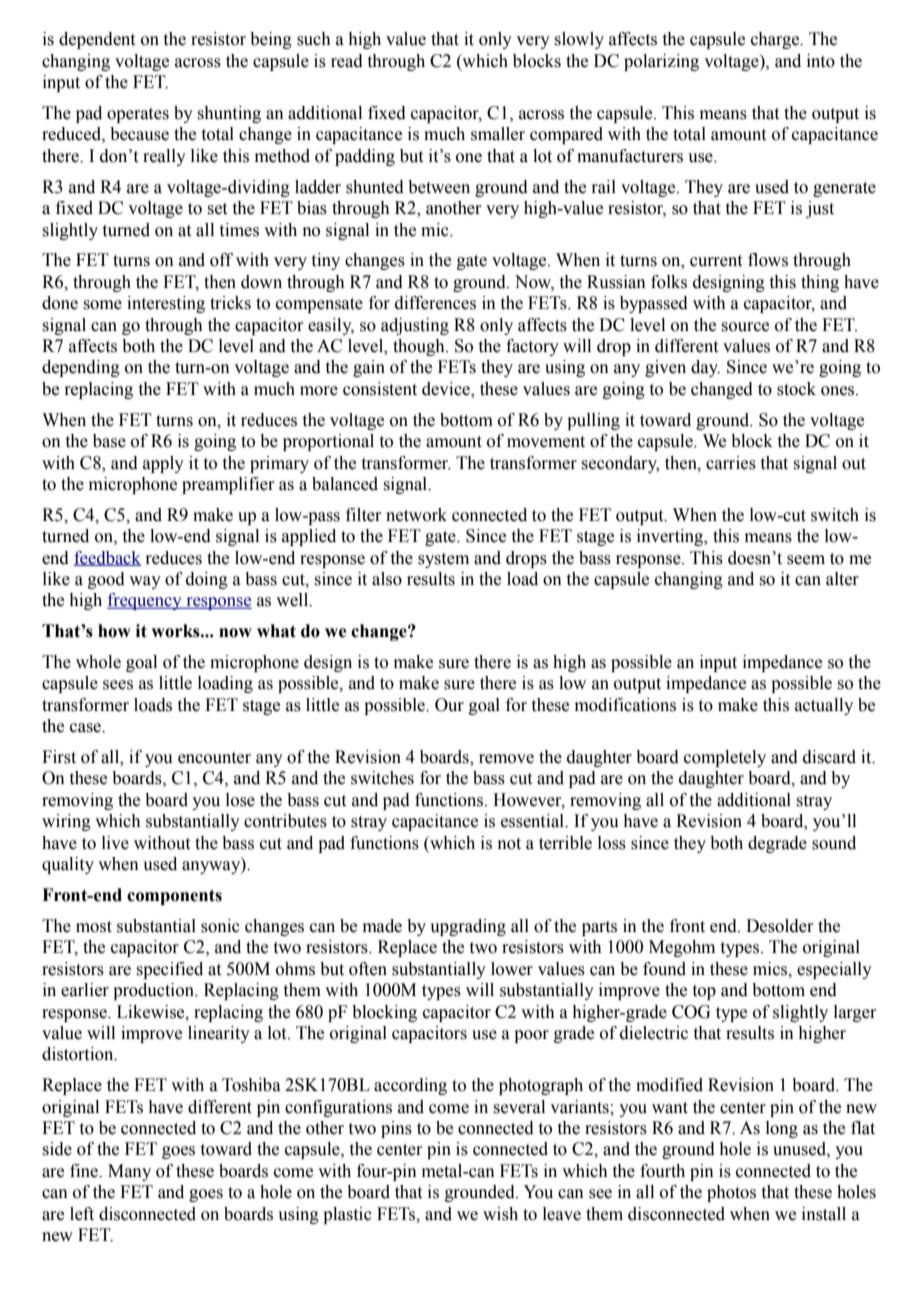 This document has height=1308, width=924. What do you see at coordinates (780, 926) in the document?
I see `Desolder` at bounding box center [780, 926].
